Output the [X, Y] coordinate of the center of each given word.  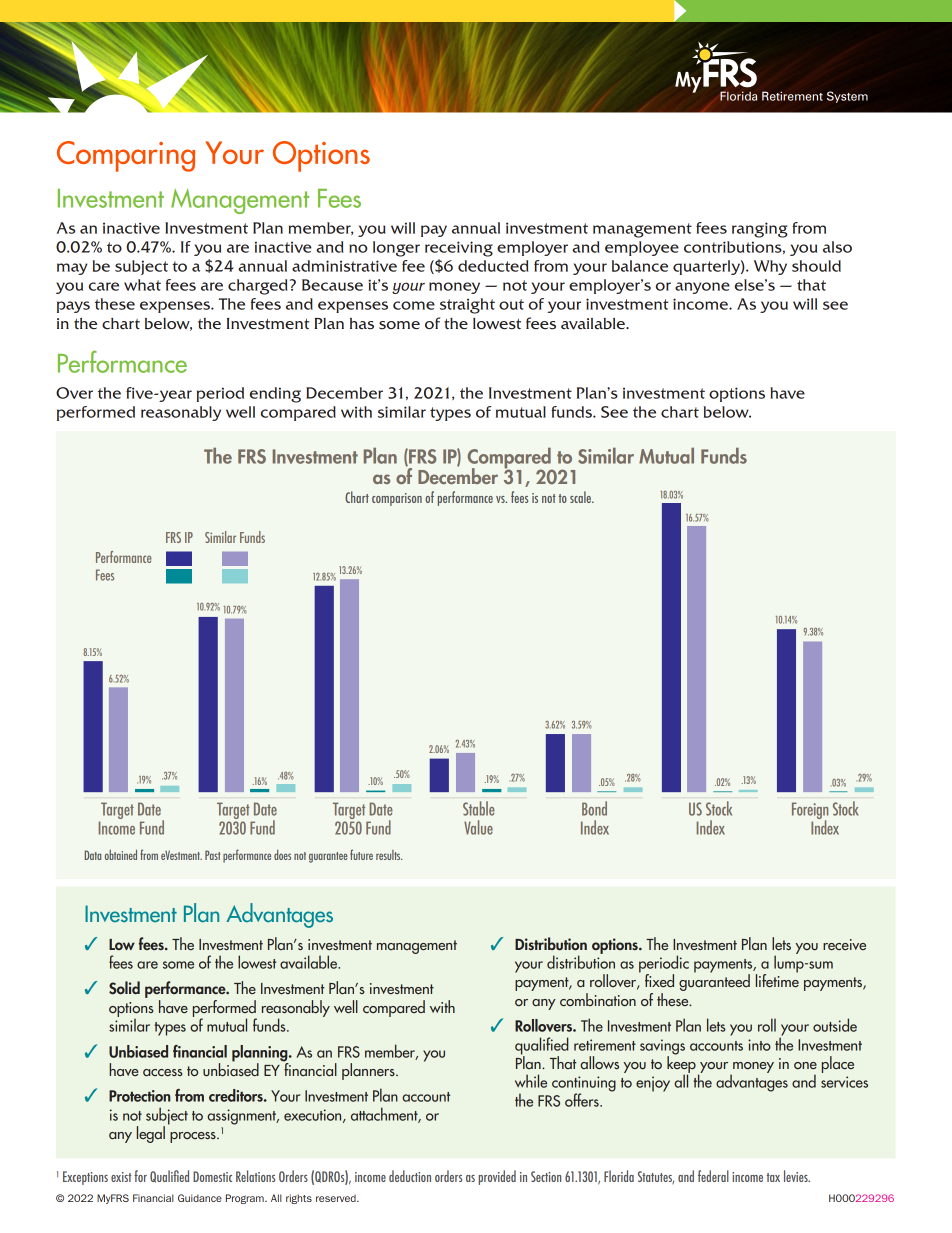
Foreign [810, 812]
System [847, 97]
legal [151, 1134]
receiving [459, 249]
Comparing [126, 156]
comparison [397, 499]
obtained [121, 854]
